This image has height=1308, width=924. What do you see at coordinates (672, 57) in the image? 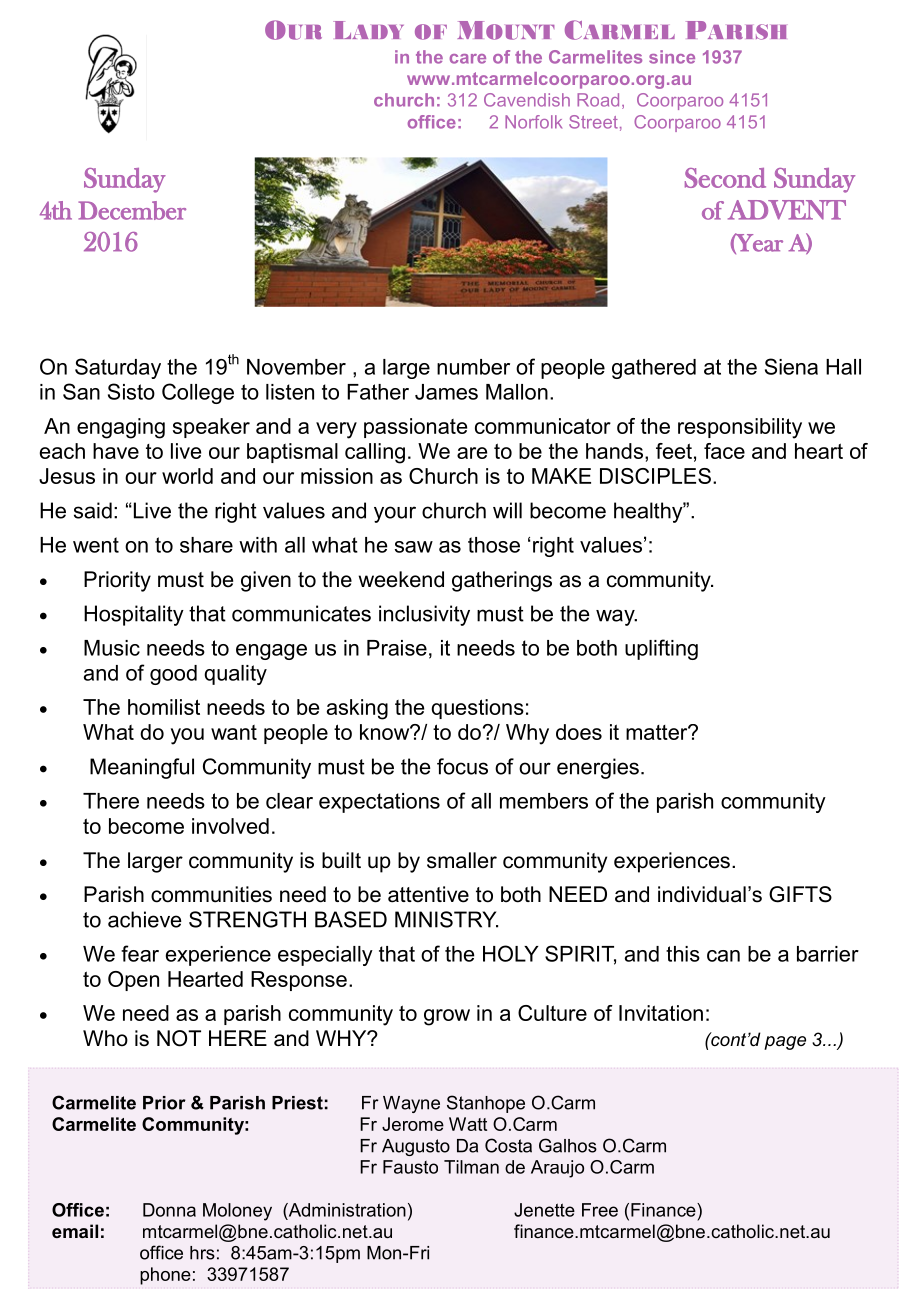
I see `since` at bounding box center [672, 57].
